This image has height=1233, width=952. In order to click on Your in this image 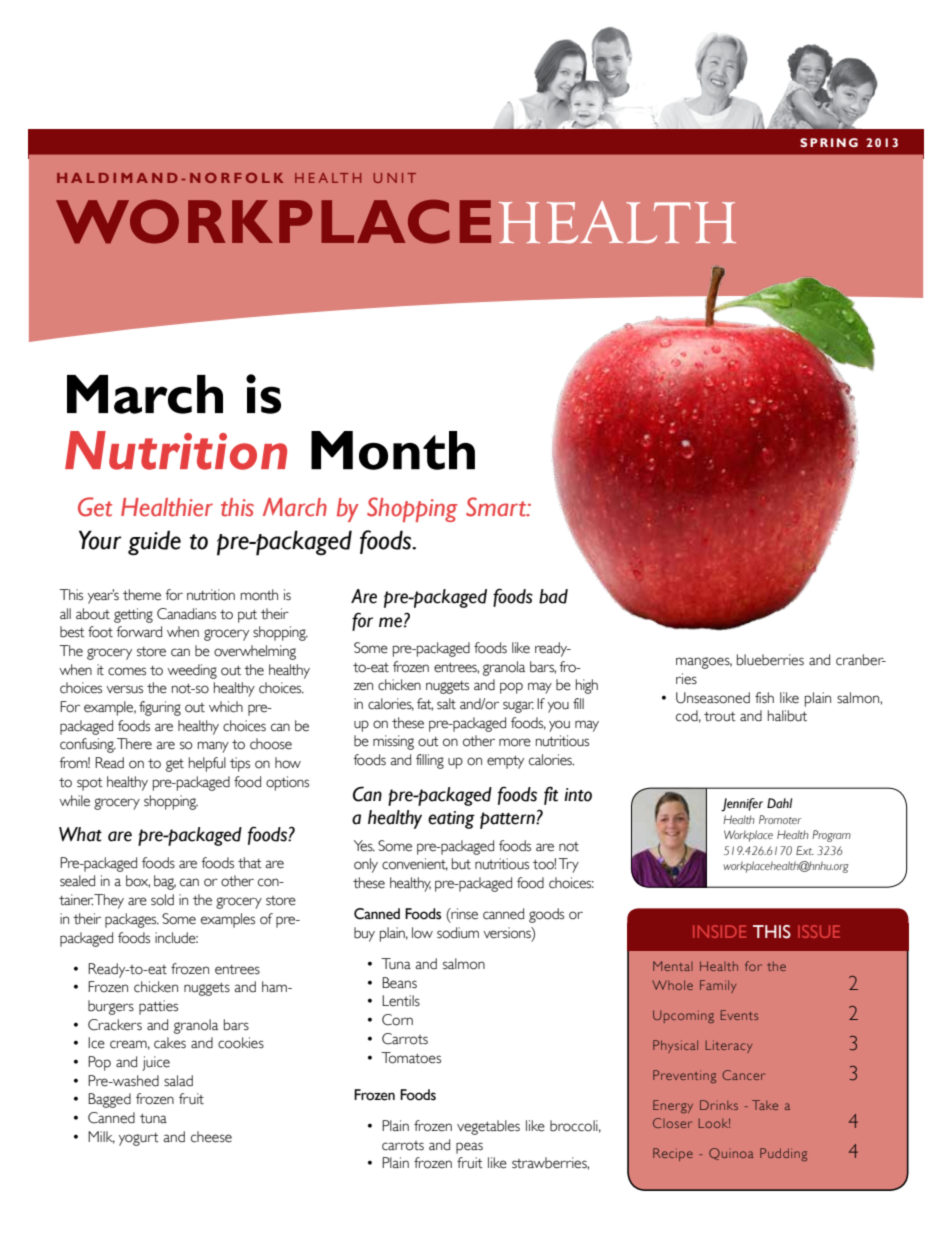, I will do `click(100, 540)`.
